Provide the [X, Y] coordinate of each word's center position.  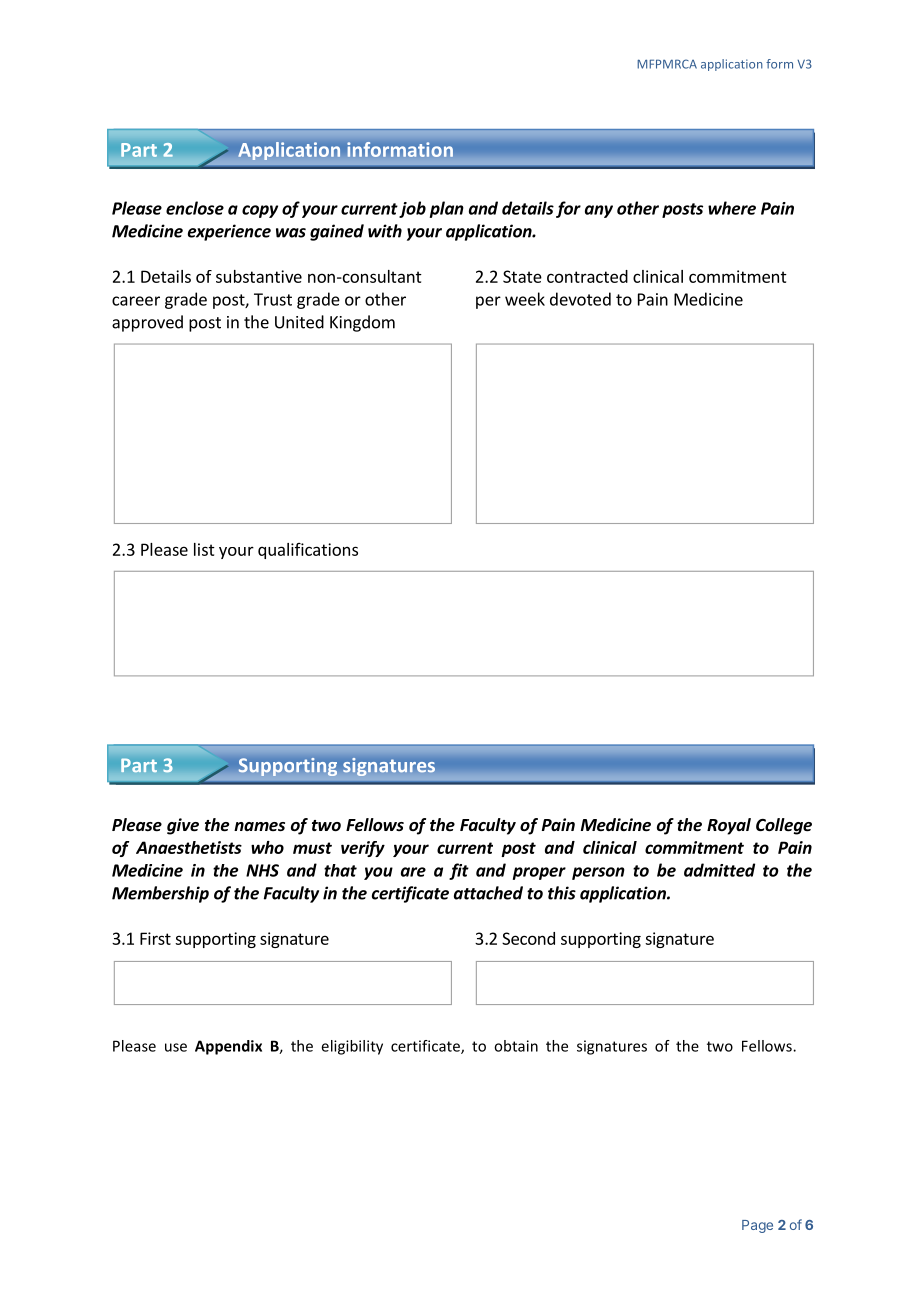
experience [229, 232]
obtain [516, 1046]
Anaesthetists [189, 847]
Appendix [228, 1047]
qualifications [308, 551]
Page [757, 1226]
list [204, 549]
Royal [729, 826]
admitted [719, 870]
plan [447, 209]
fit [459, 871]
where [732, 208]
